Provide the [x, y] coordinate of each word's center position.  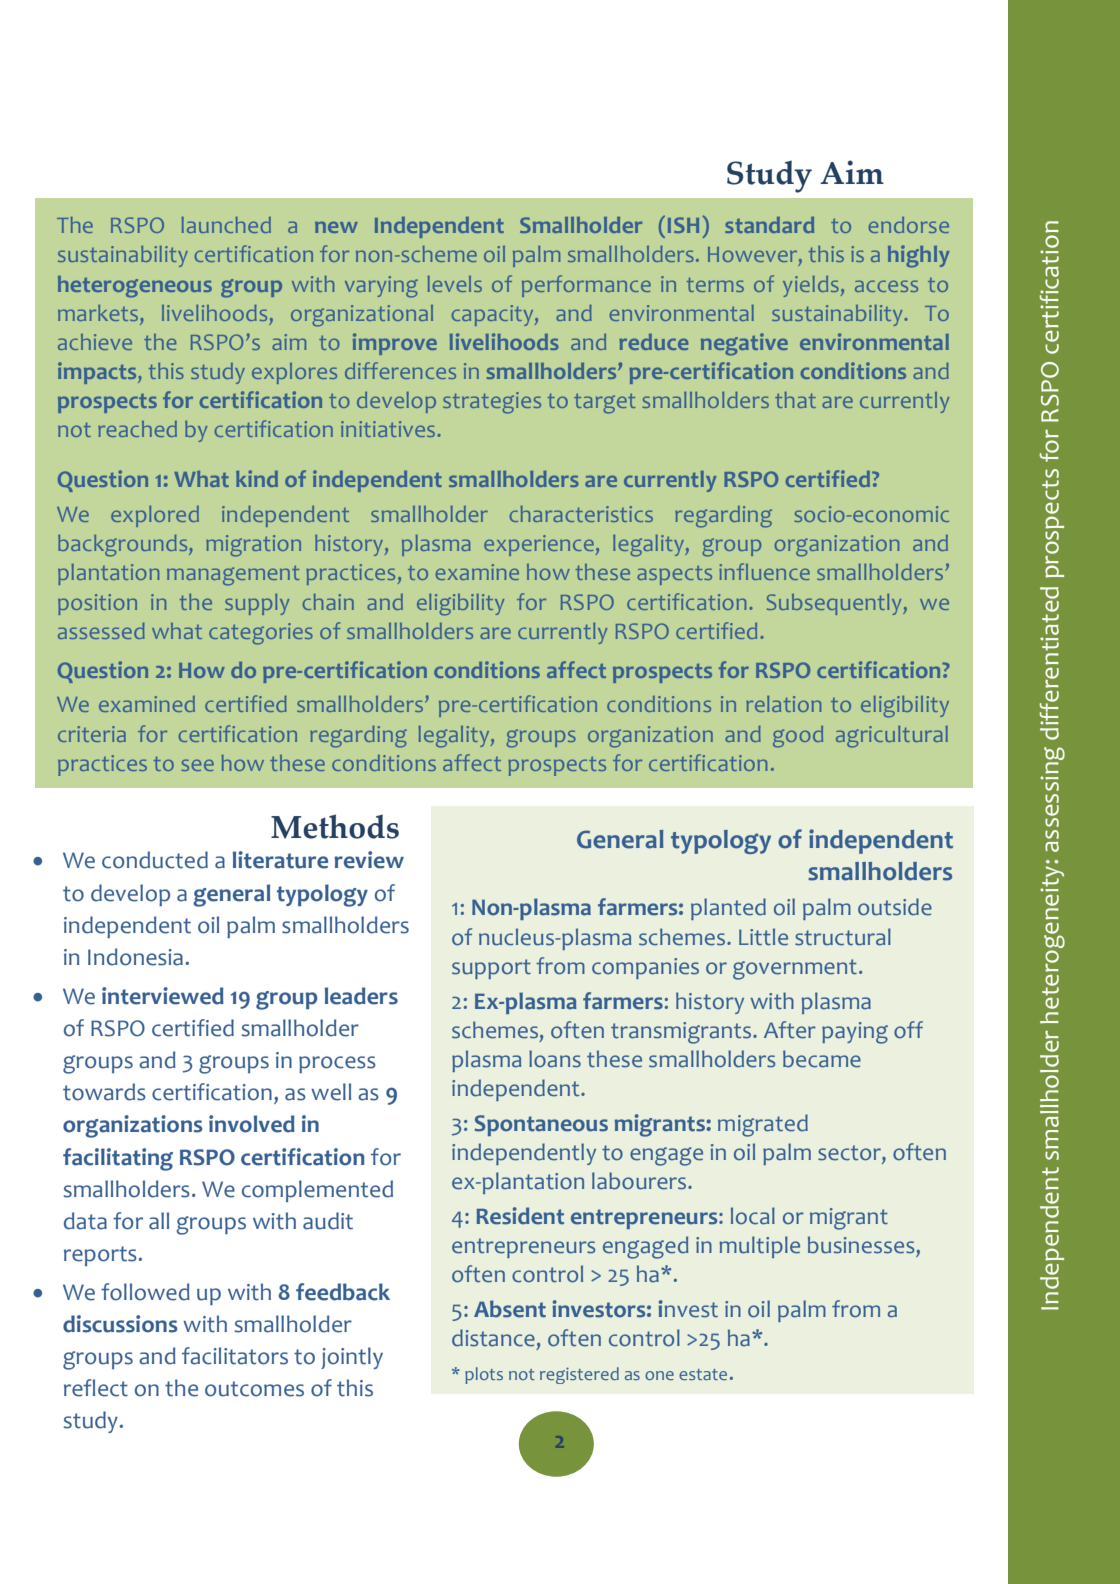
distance [493, 1338]
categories [261, 634]
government [795, 969]
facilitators [235, 1356]
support [491, 969]
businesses [861, 1245]
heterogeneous [135, 287]
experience [540, 545]
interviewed [163, 996]
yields [812, 286]
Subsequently [835, 604]
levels [455, 284]
